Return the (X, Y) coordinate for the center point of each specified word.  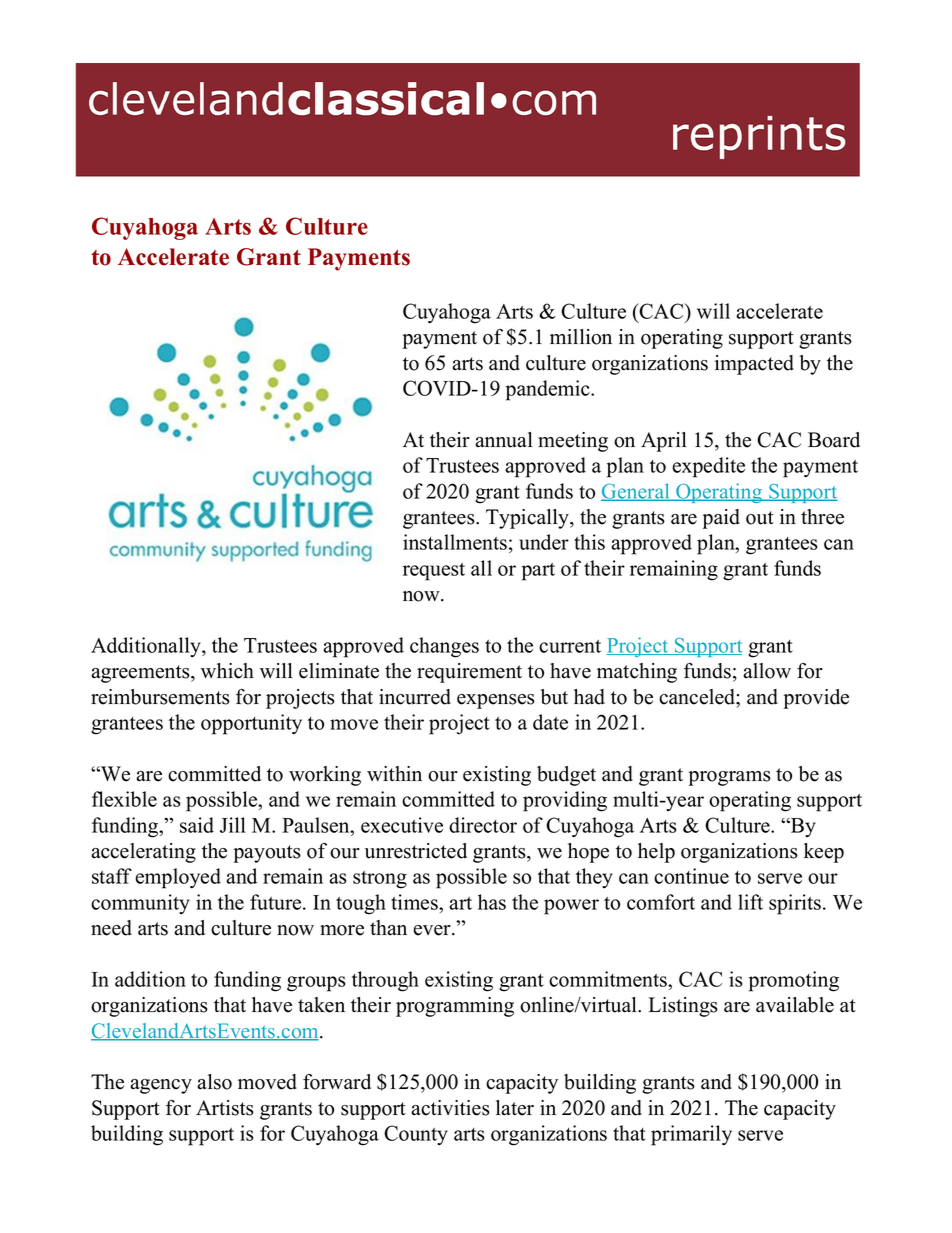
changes (444, 647)
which (227, 671)
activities (450, 1108)
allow (767, 671)
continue (691, 876)
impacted (754, 365)
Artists (225, 1108)
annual (504, 440)
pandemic (549, 390)
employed (178, 878)
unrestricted (416, 851)
